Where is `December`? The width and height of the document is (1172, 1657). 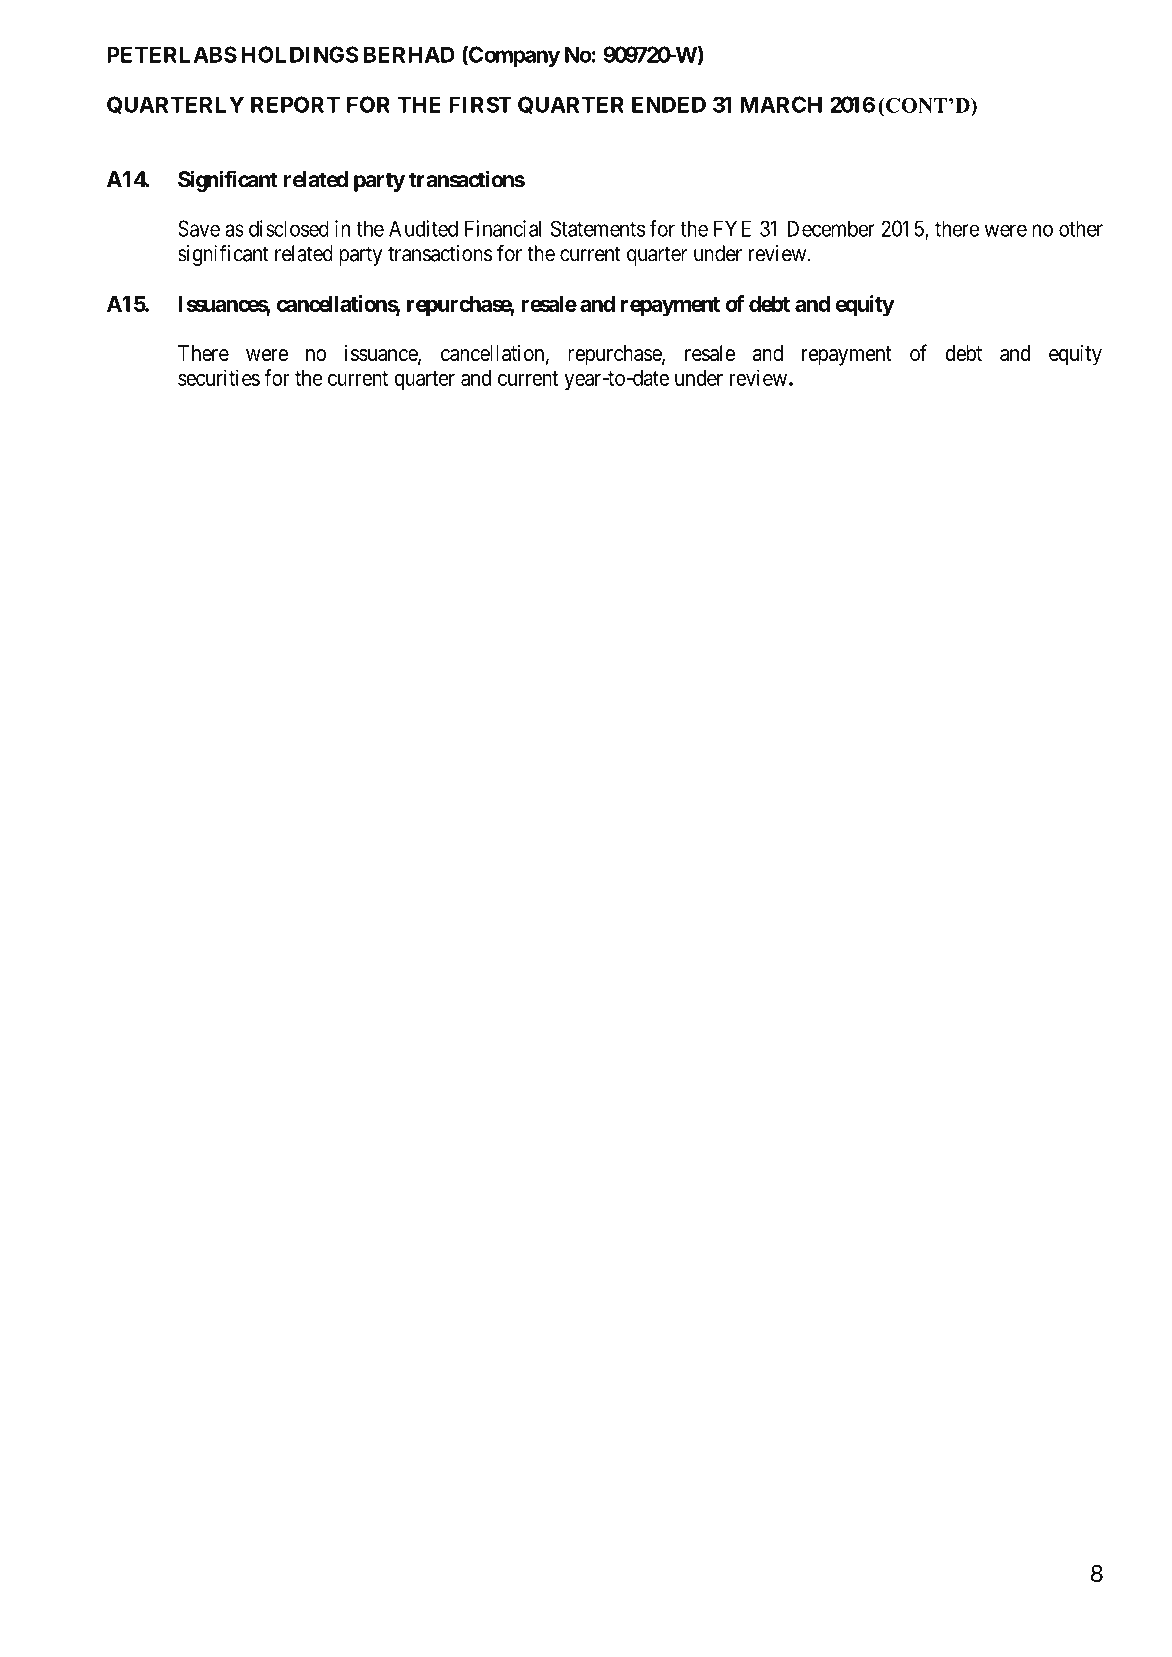
December is located at coordinates (830, 228).
